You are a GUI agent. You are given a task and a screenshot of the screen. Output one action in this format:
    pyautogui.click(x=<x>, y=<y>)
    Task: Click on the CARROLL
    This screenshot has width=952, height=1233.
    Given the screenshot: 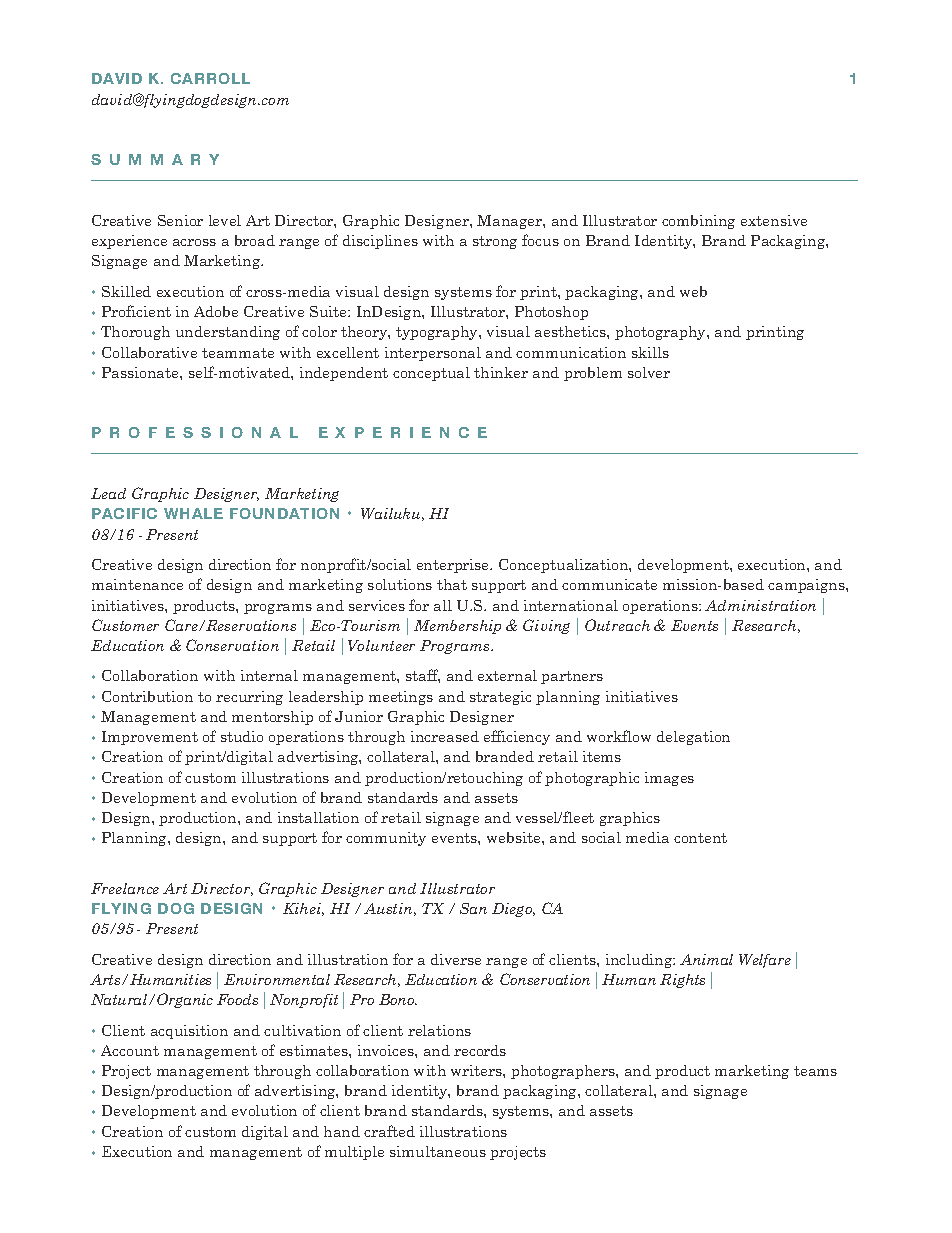 What is the action you would take?
    pyautogui.click(x=210, y=78)
